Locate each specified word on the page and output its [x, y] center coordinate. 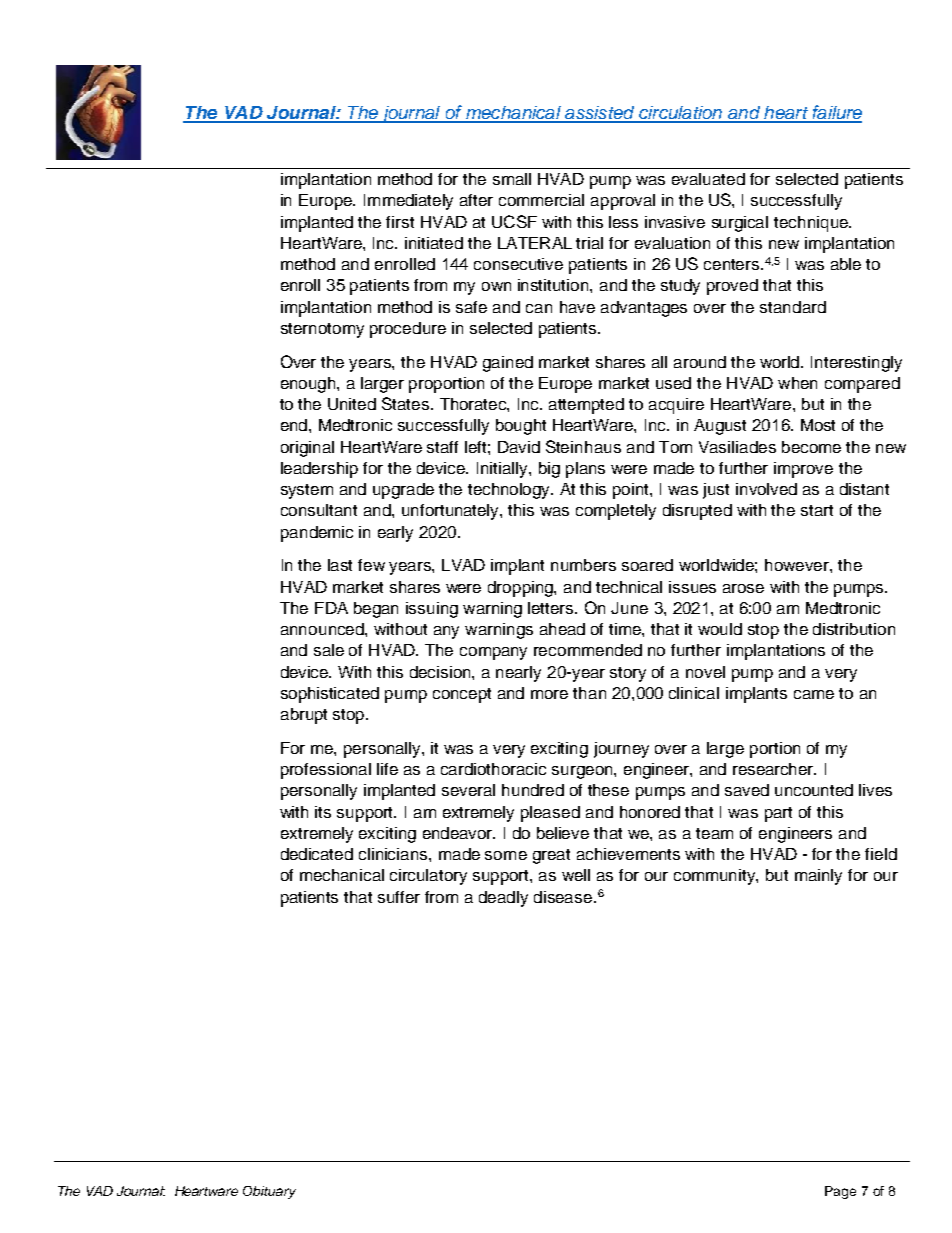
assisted [600, 114]
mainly [818, 877]
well [576, 875]
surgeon [583, 772]
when [797, 383]
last [340, 565]
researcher [774, 769]
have [577, 307]
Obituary [269, 1192]
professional [326, 771]
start [817, 510]
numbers [583, 565]
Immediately [408, 202]
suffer [399, 897]
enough [309, 385]
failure [836, 113]
